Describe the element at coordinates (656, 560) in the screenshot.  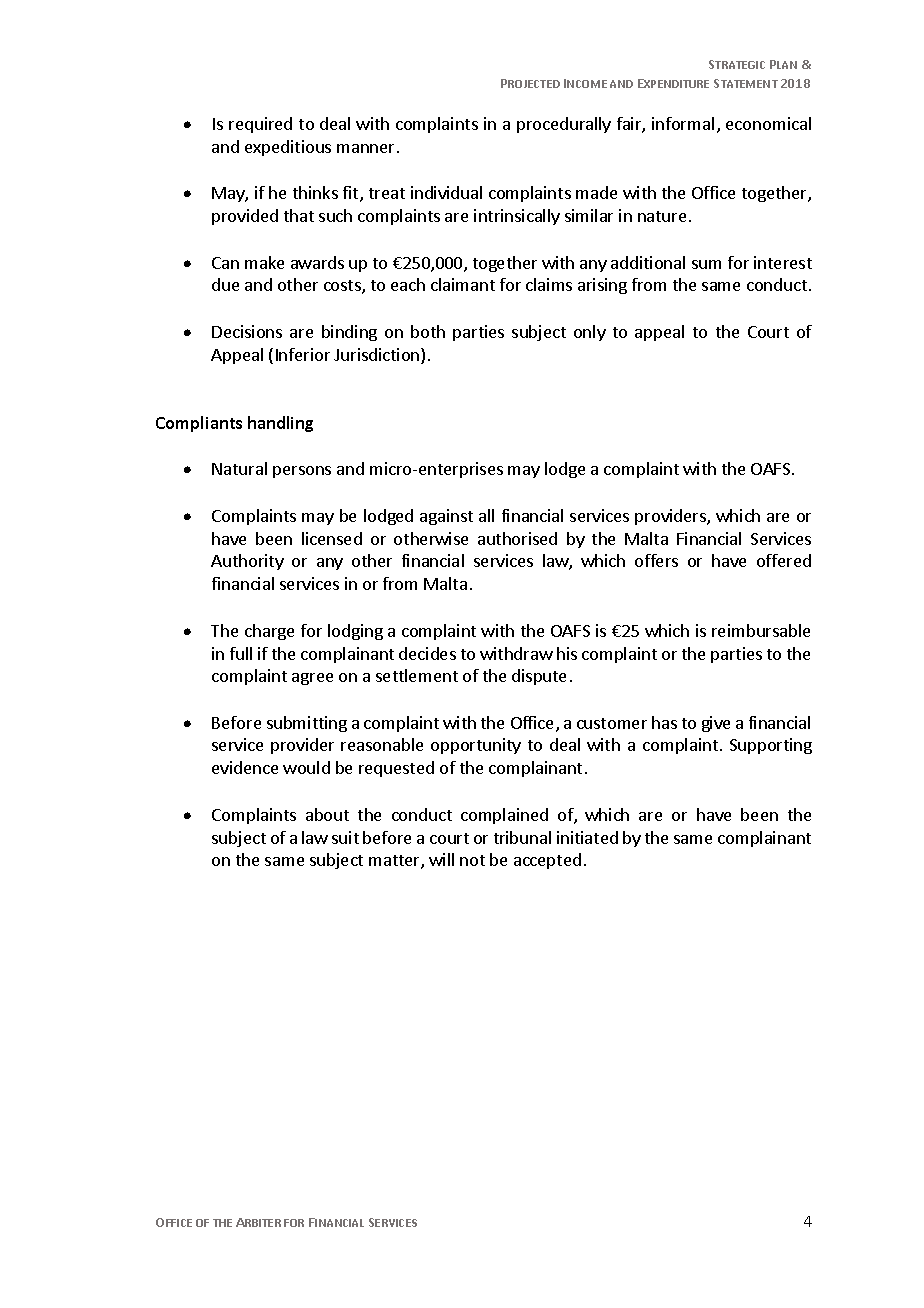
I see `offers` at that location.
